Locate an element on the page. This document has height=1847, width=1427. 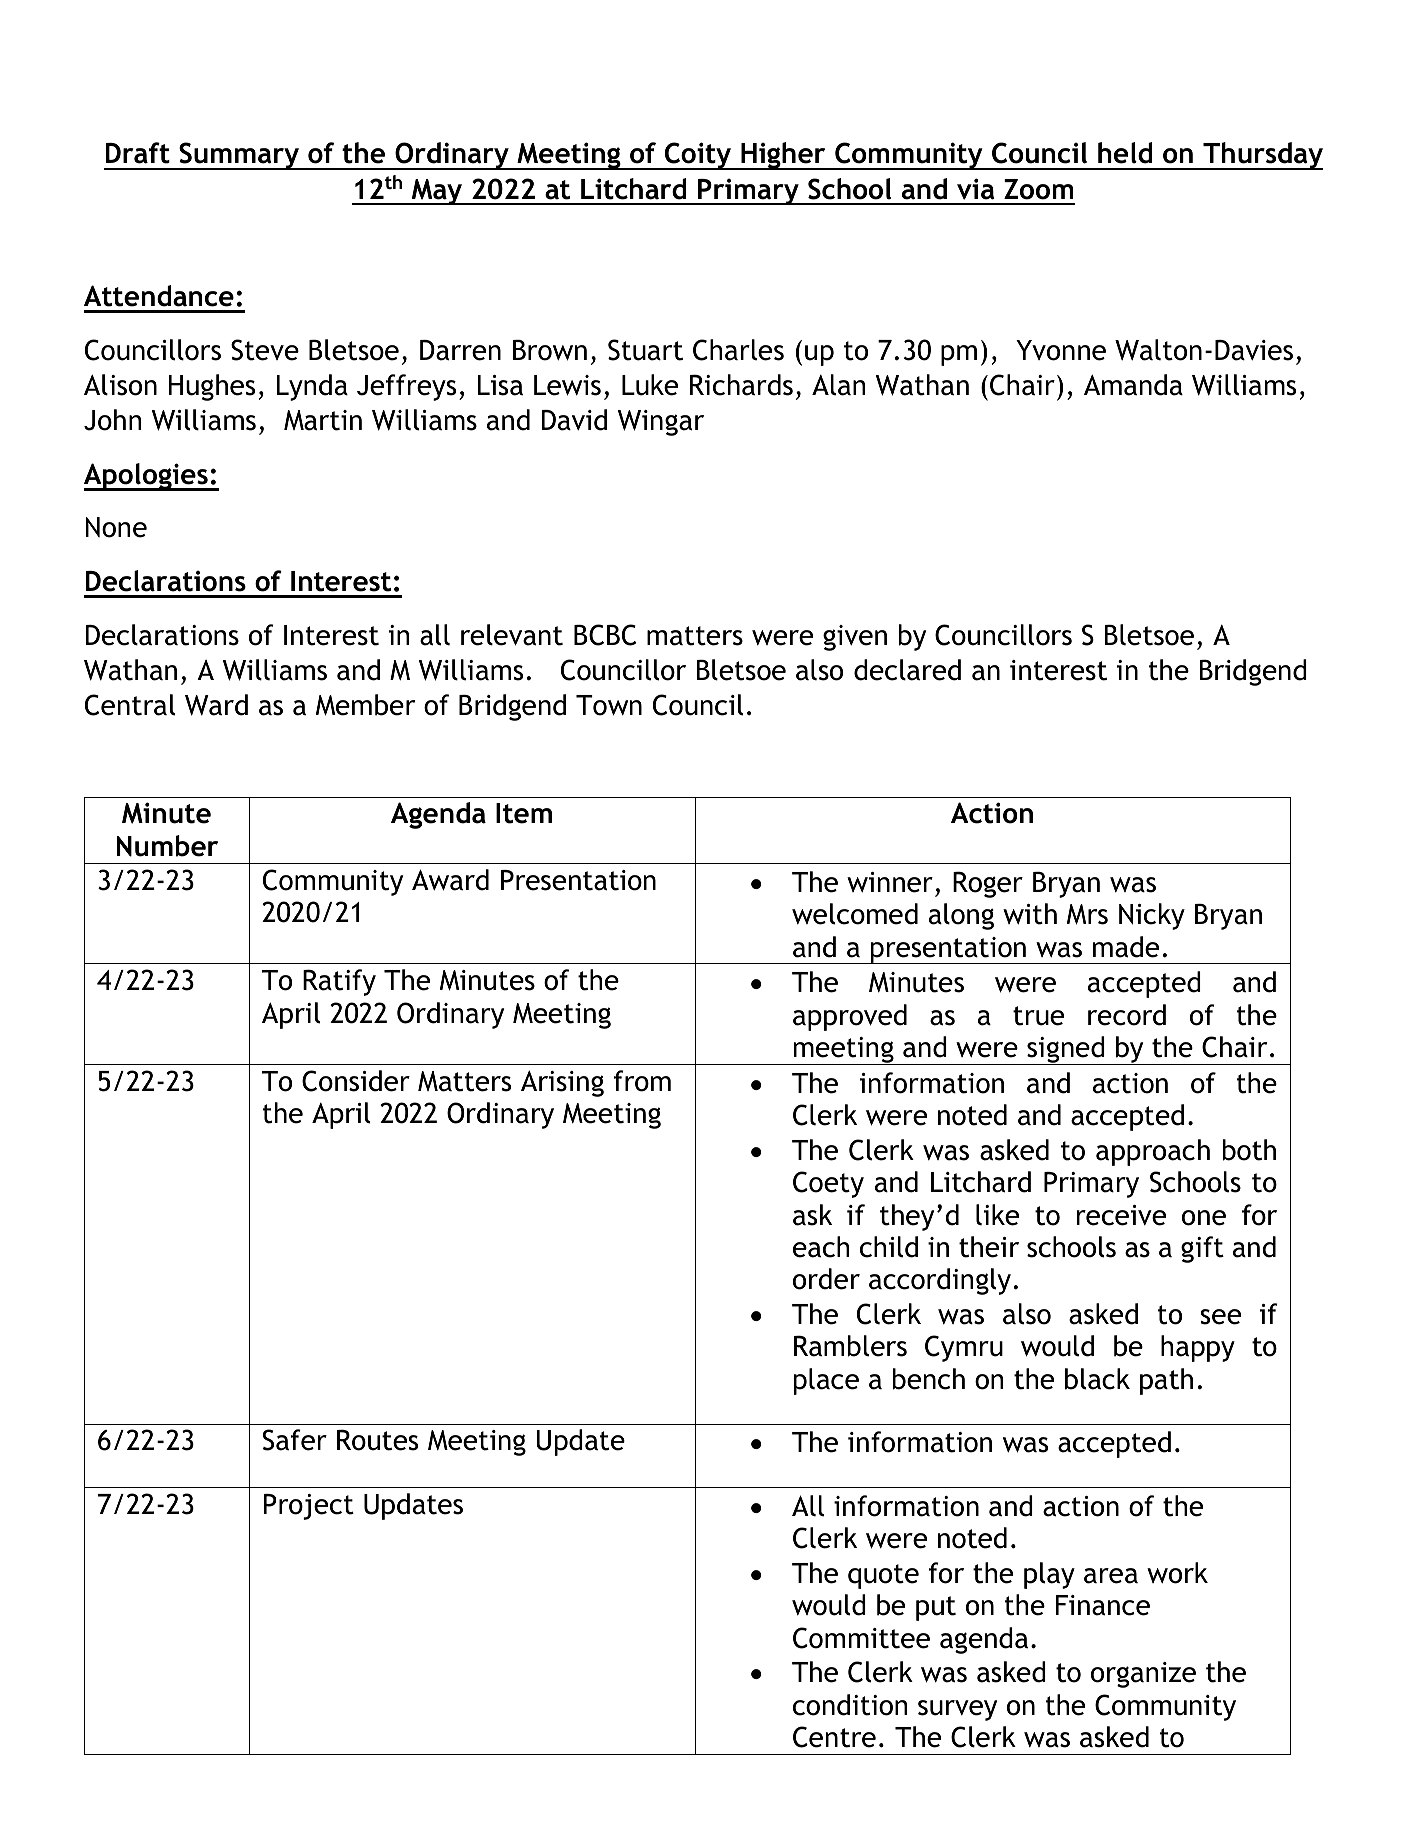
organize is located at coordinates (1143, 1675).
